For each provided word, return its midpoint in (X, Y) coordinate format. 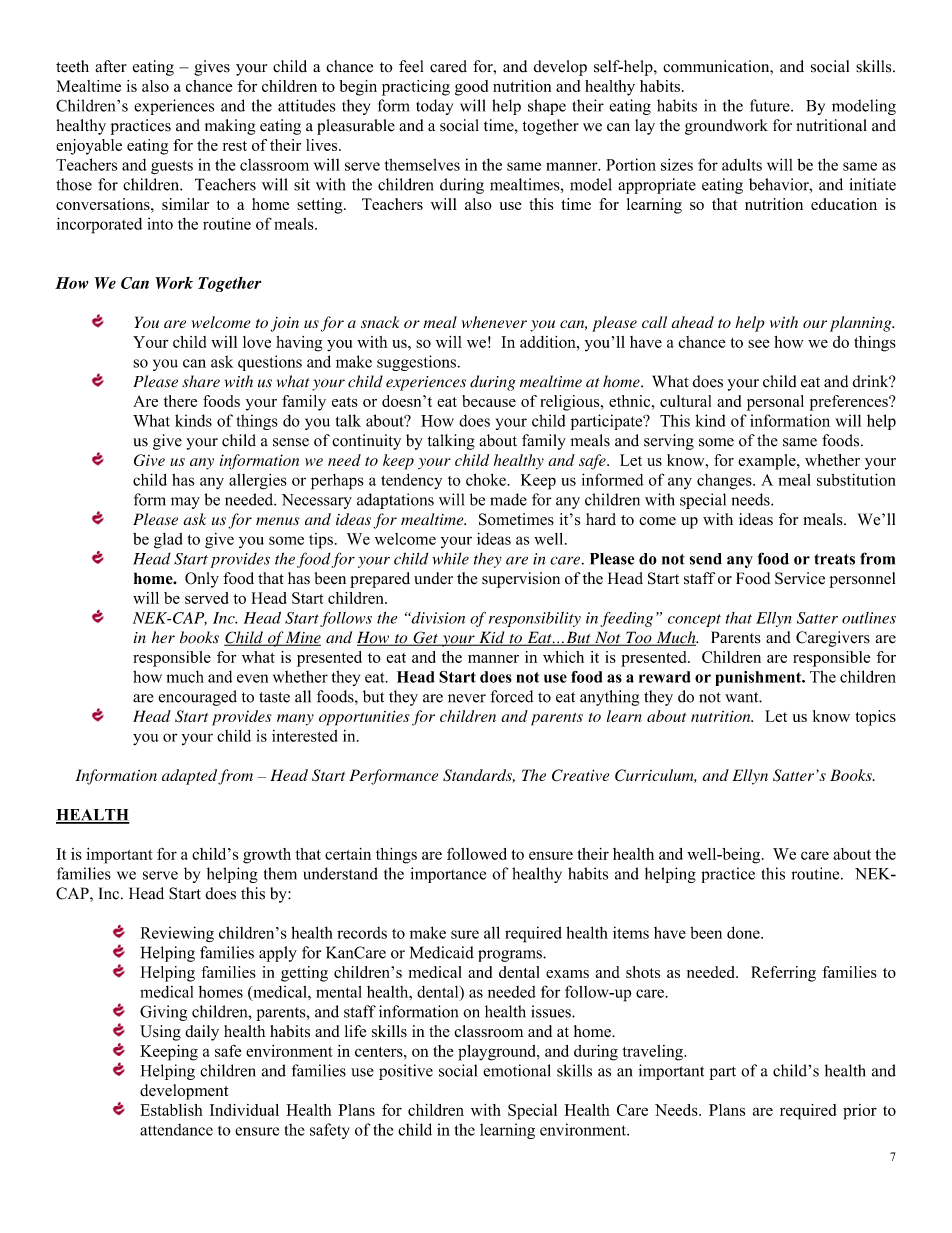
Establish (171, 1110)
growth (267, 856)
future (771, 105)
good (471, 88)
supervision (521, 580)
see (759, 343)
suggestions (416, 363)
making (230, 127)
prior (860, 1112)
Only (202, 580)
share (201, 381)
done (744, 932)
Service (800, 578)
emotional (517, 1070)
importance (448, 875)
